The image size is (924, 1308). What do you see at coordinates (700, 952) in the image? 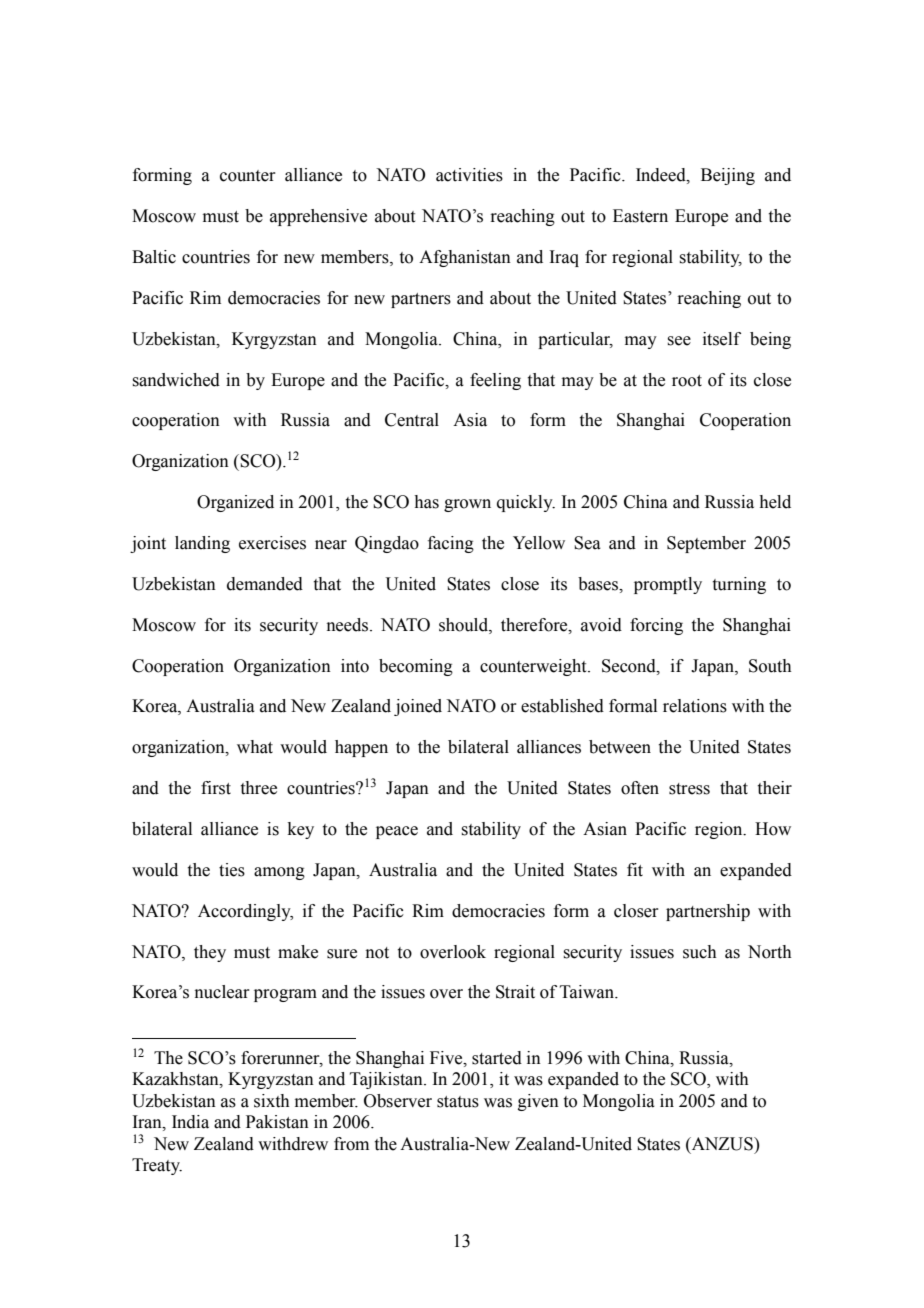
I see `such` at bounding box center [700, 952].
